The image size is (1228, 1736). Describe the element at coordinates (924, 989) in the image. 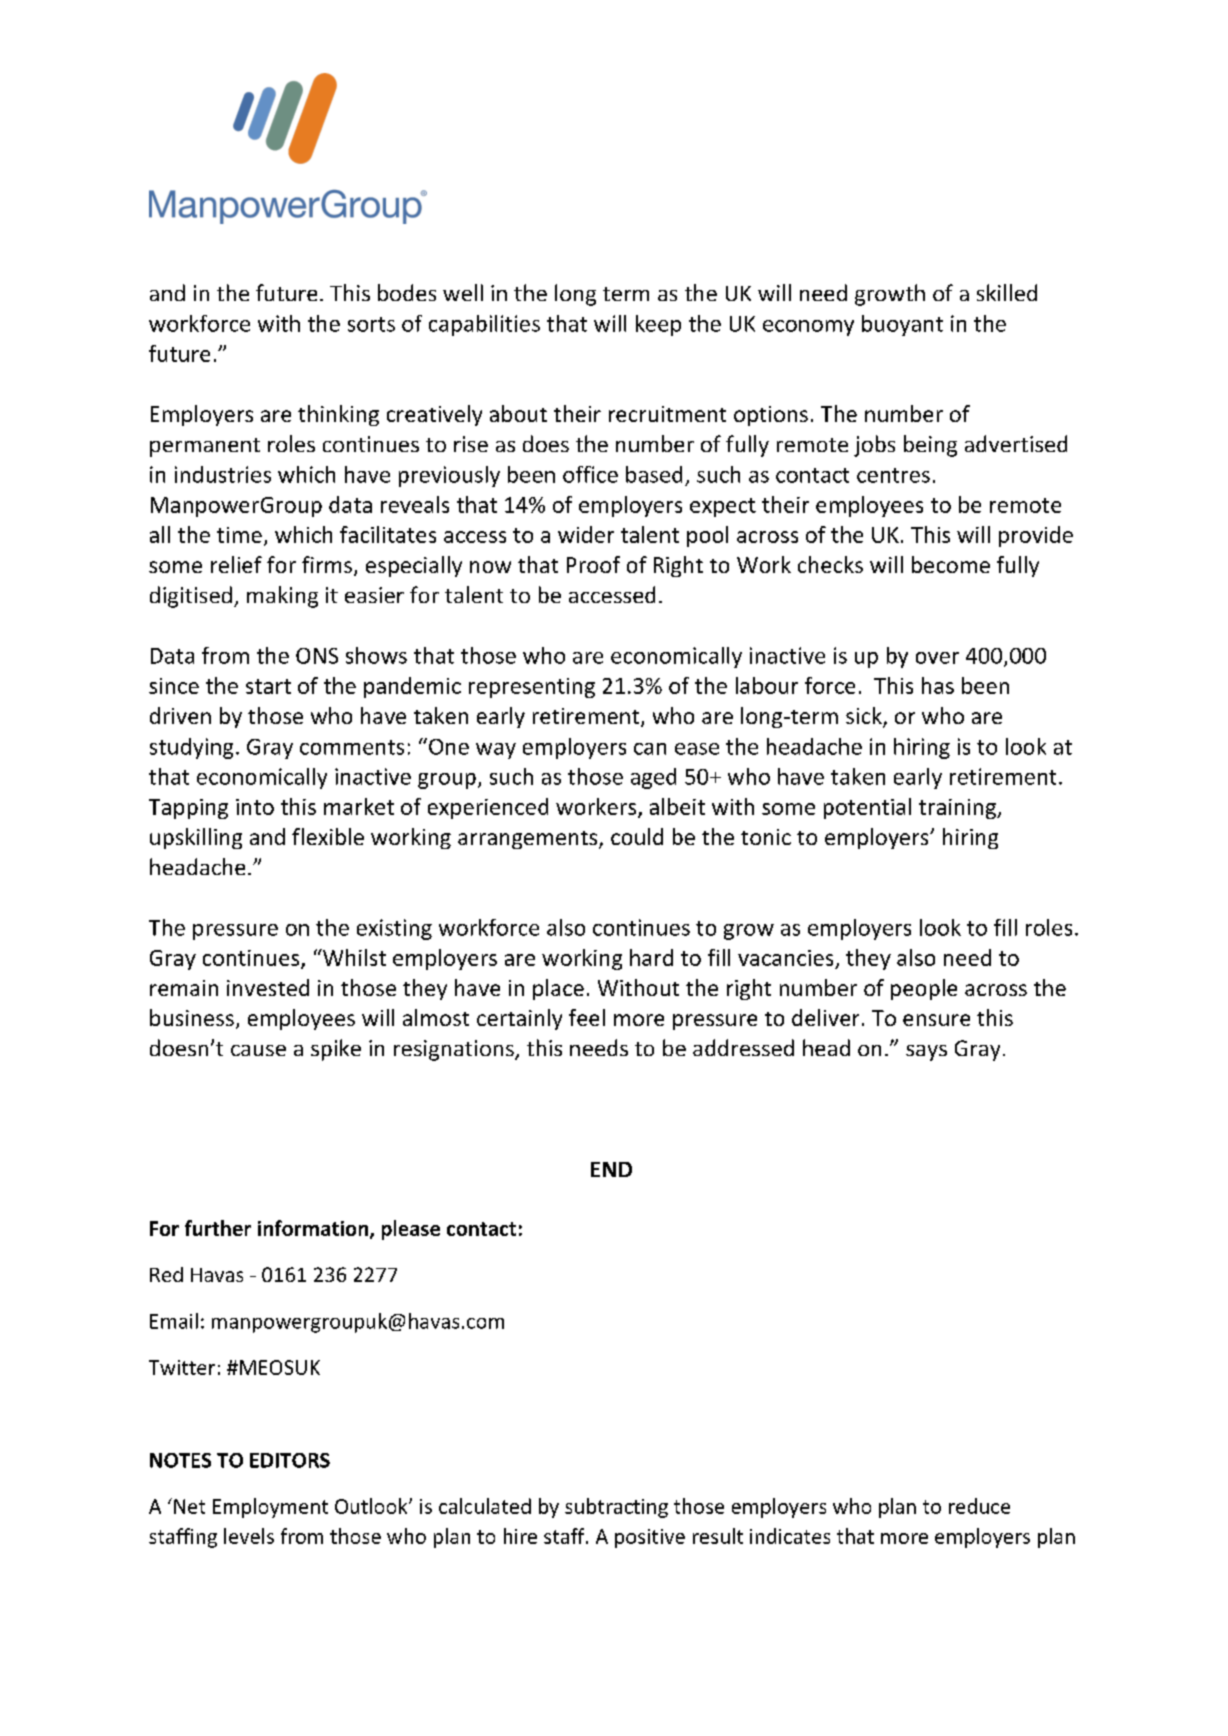

I see `people` at that location.
